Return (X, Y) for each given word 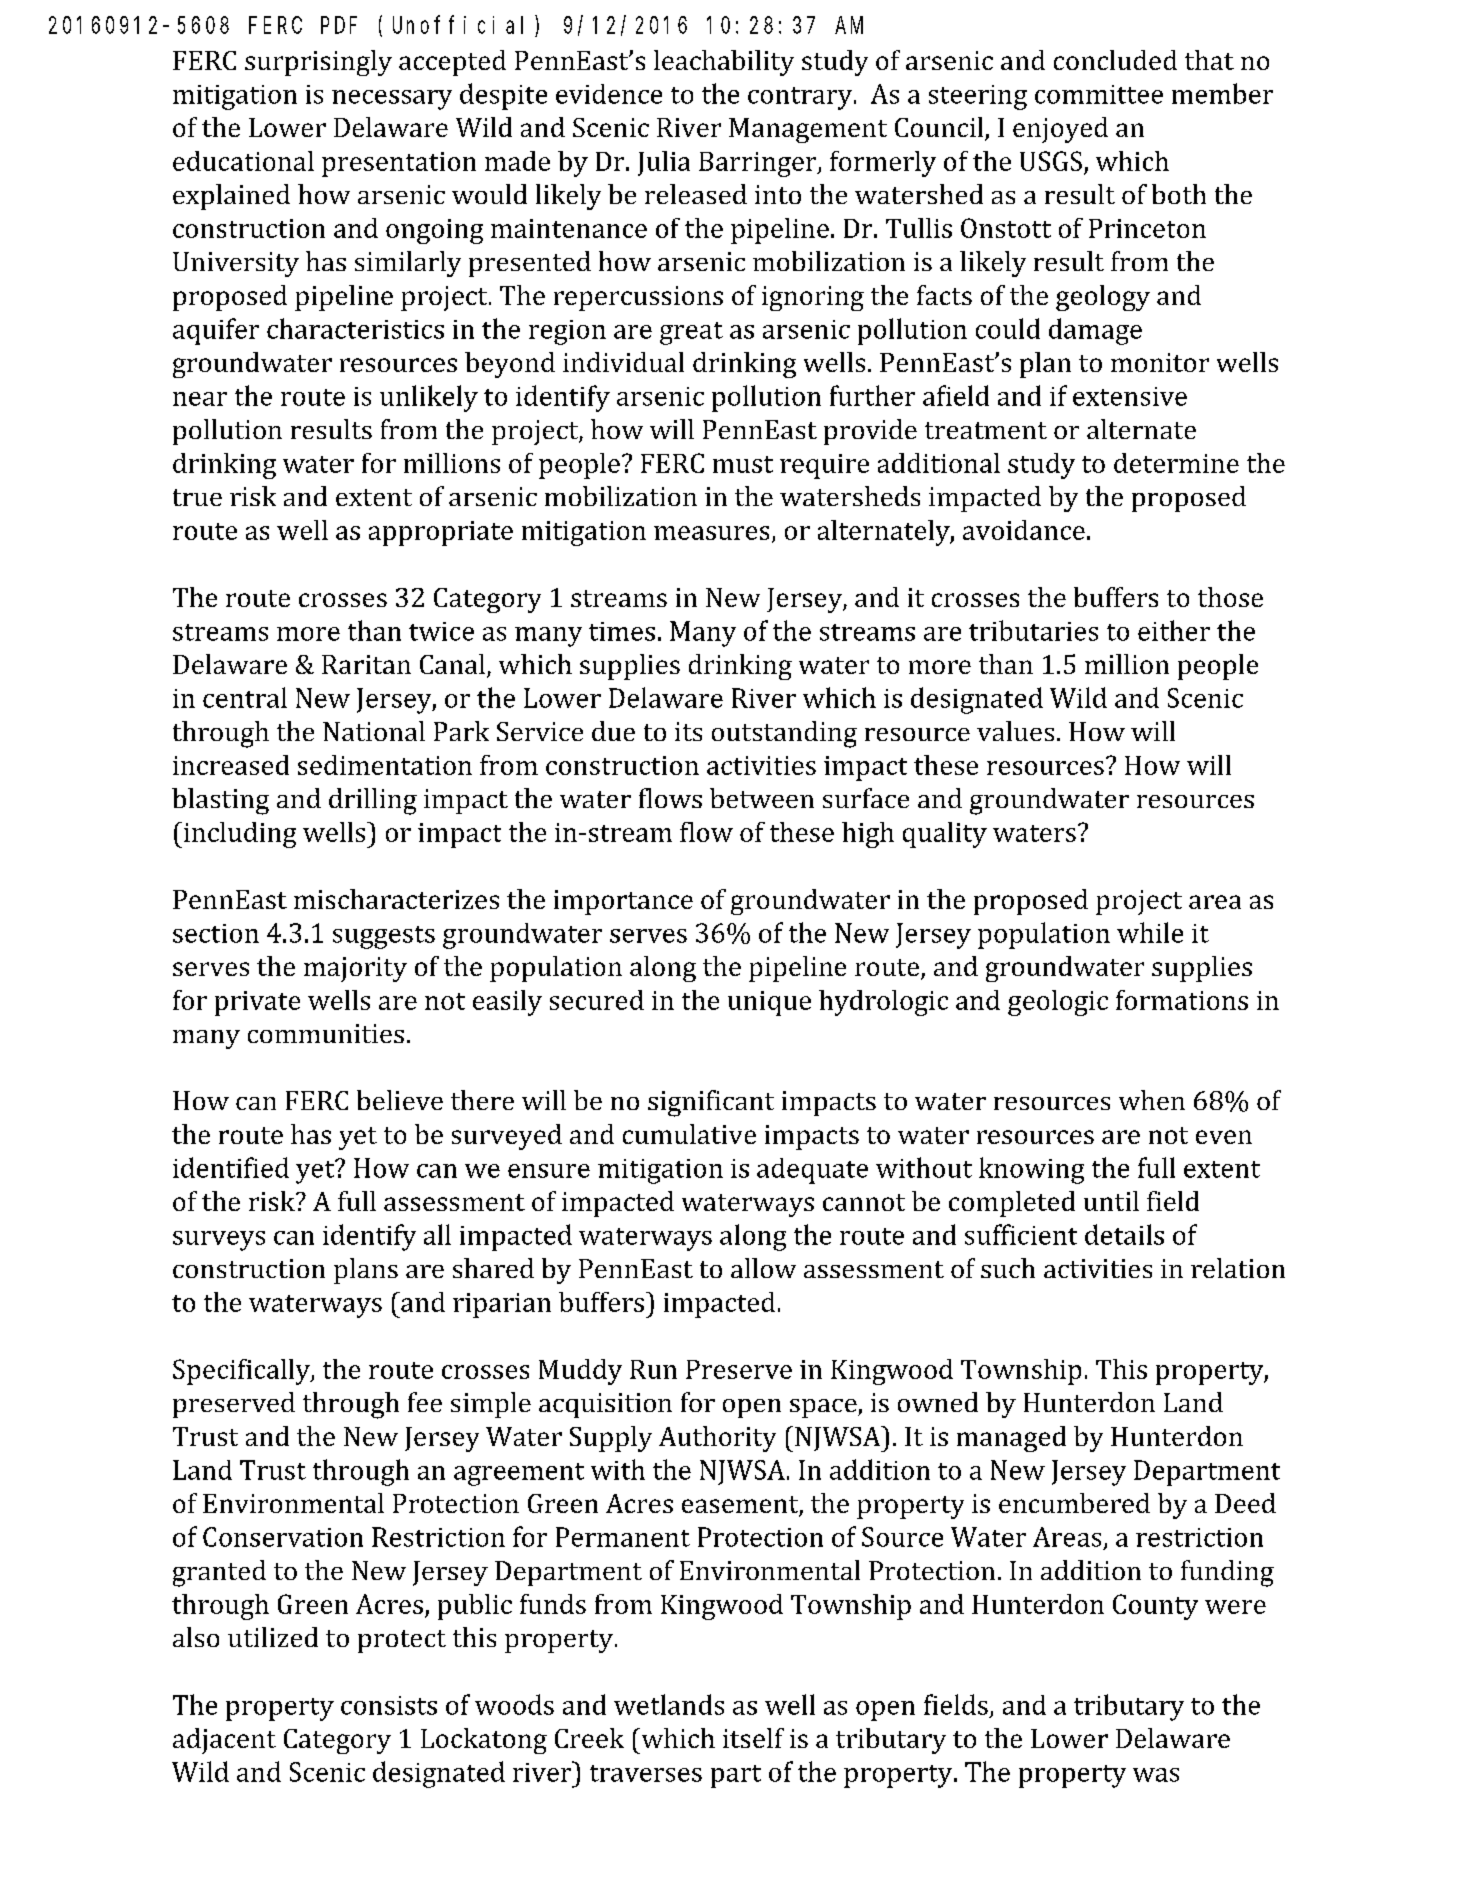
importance (623, 902)
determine (1176, 463)
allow (763, 1268)
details (1124, 1234)
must (743, 464)
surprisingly (318, 63)
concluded (1115, 60)
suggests (384, 937)
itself (753, 1738)
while (1150, 932)
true (197, 497)
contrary (801, 98)
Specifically (242, 1372)
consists (389, 1705)
